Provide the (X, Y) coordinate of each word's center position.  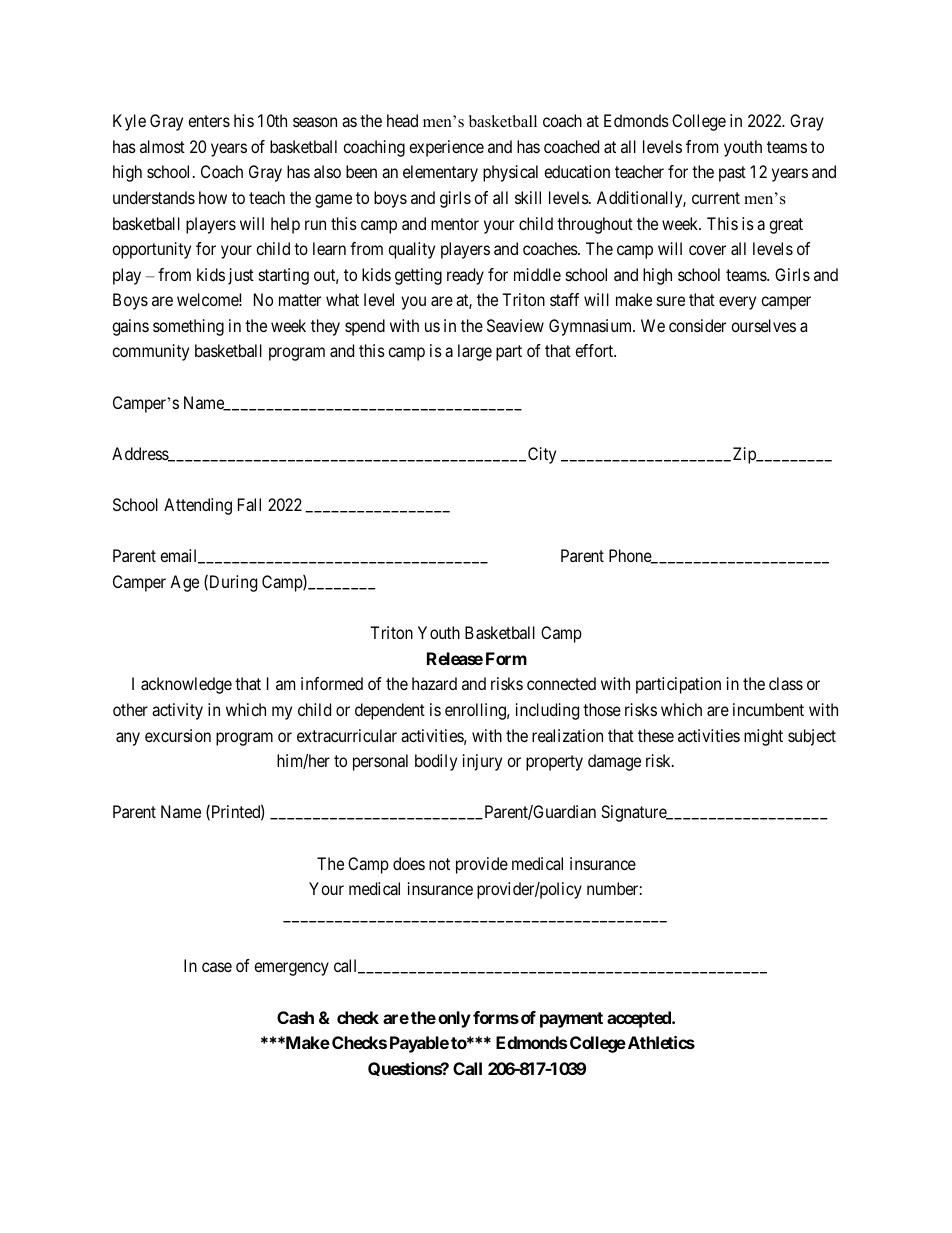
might (763, 737)
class (786, 683)
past (732, 174)
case (217, 967)
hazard (434, 683)
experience (446, 148)
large (475, 352)
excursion (178, 735)
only (454, 1019)
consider (697, 325)
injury (482, 762)
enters (209, 121)
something (188, 327)
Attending (198, 506)
